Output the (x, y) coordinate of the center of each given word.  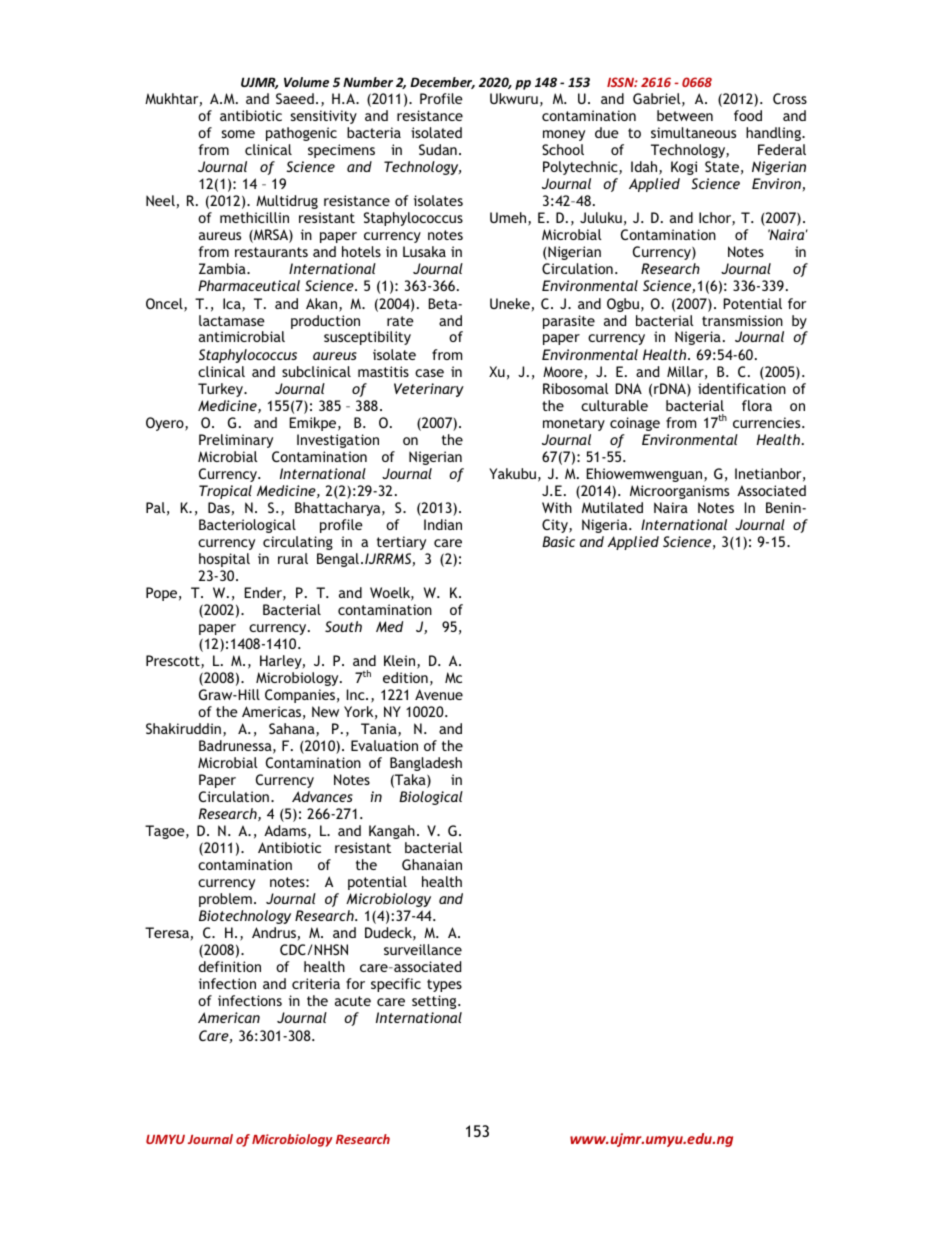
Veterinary (429, 390)
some (238, 134)
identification (742, 388)
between (685, 115)
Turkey (222, 390)
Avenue (439, 694)
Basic (558, 541)
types (444, 985)
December (442, 83)
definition (230, 966)
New (325, 711)
